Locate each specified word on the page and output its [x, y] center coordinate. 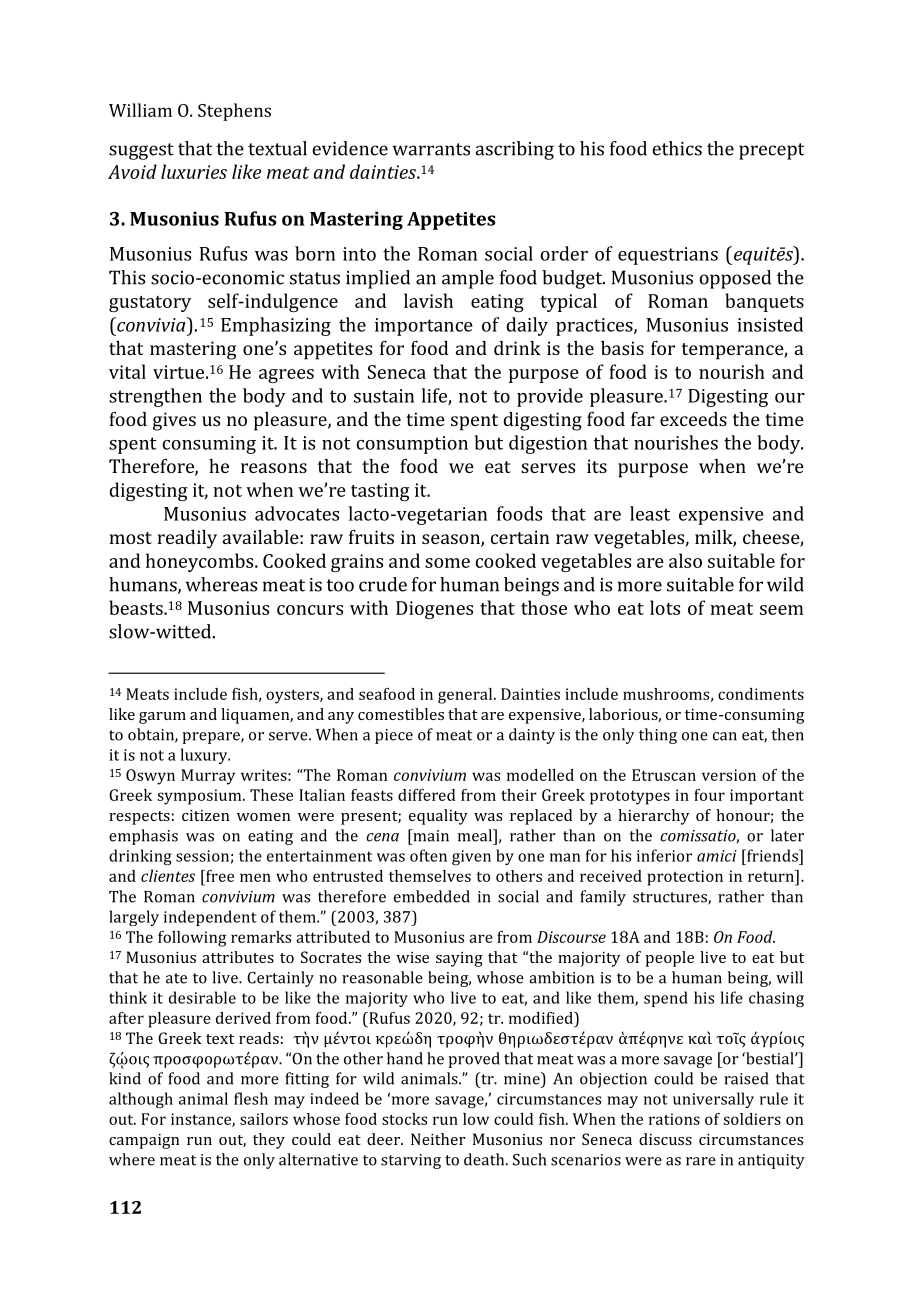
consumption [412, 445]
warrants [431, 149]
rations [674, 1119]
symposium [200, 797]
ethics [677, 148]
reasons [274, 468]
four [709, 795]
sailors [264, 1119]
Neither [438, 1139]
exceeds [693, 419]
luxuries [194, 171]
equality [438, 817]
